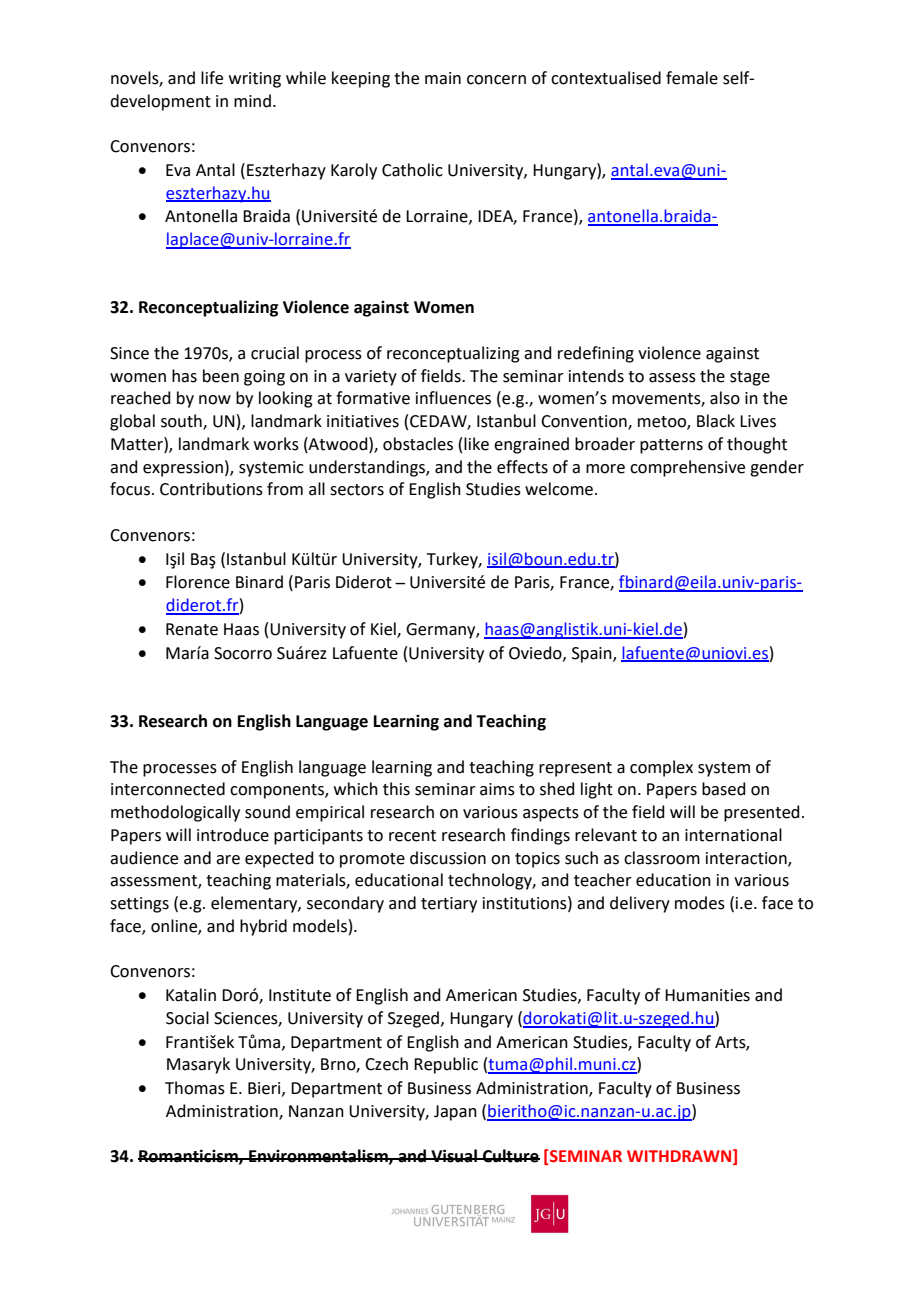  Describe the element at coordinates (263, 927) in the screenshot. I see `hybrid` at that location.
